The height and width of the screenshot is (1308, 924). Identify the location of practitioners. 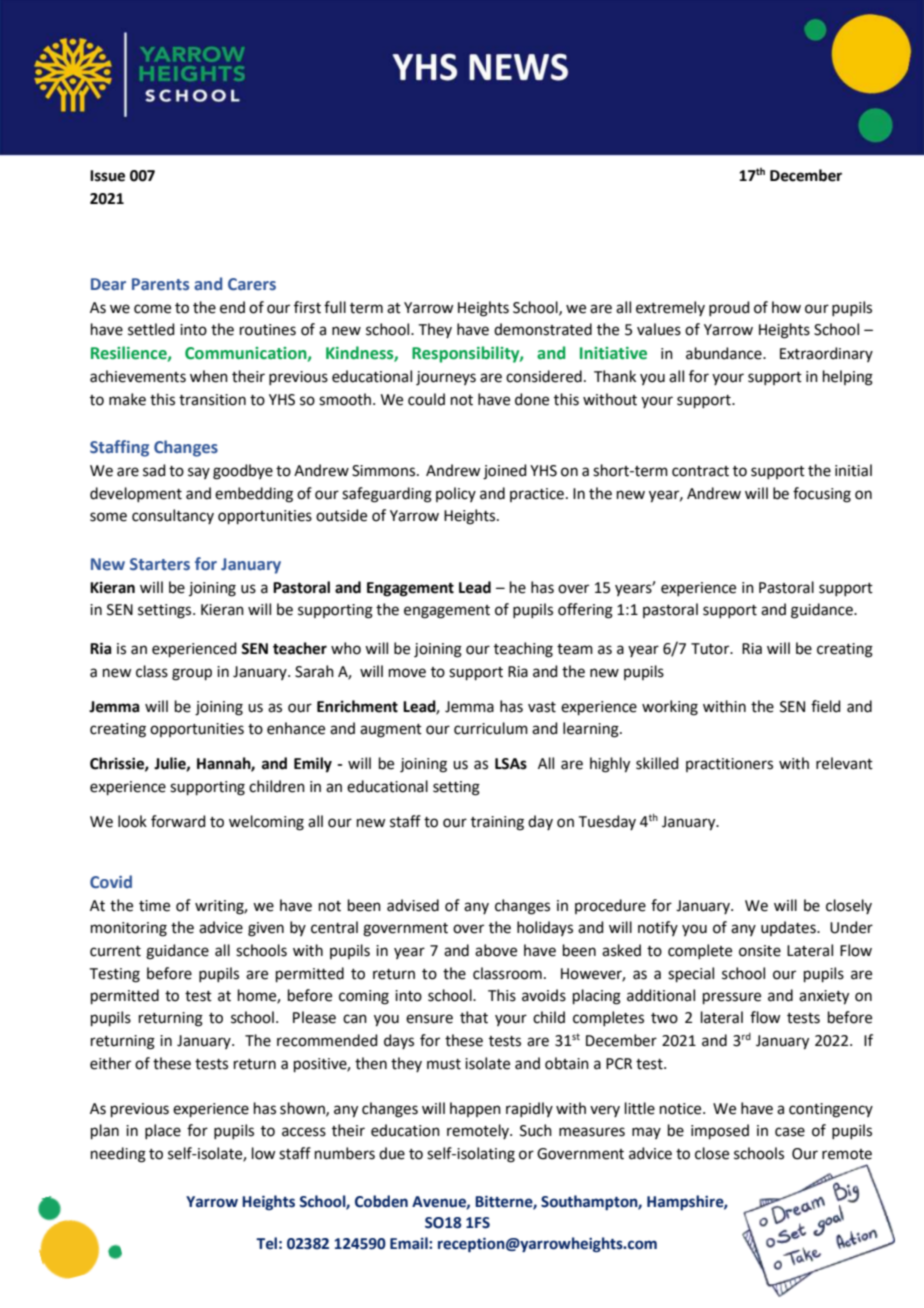
(729, 765).
